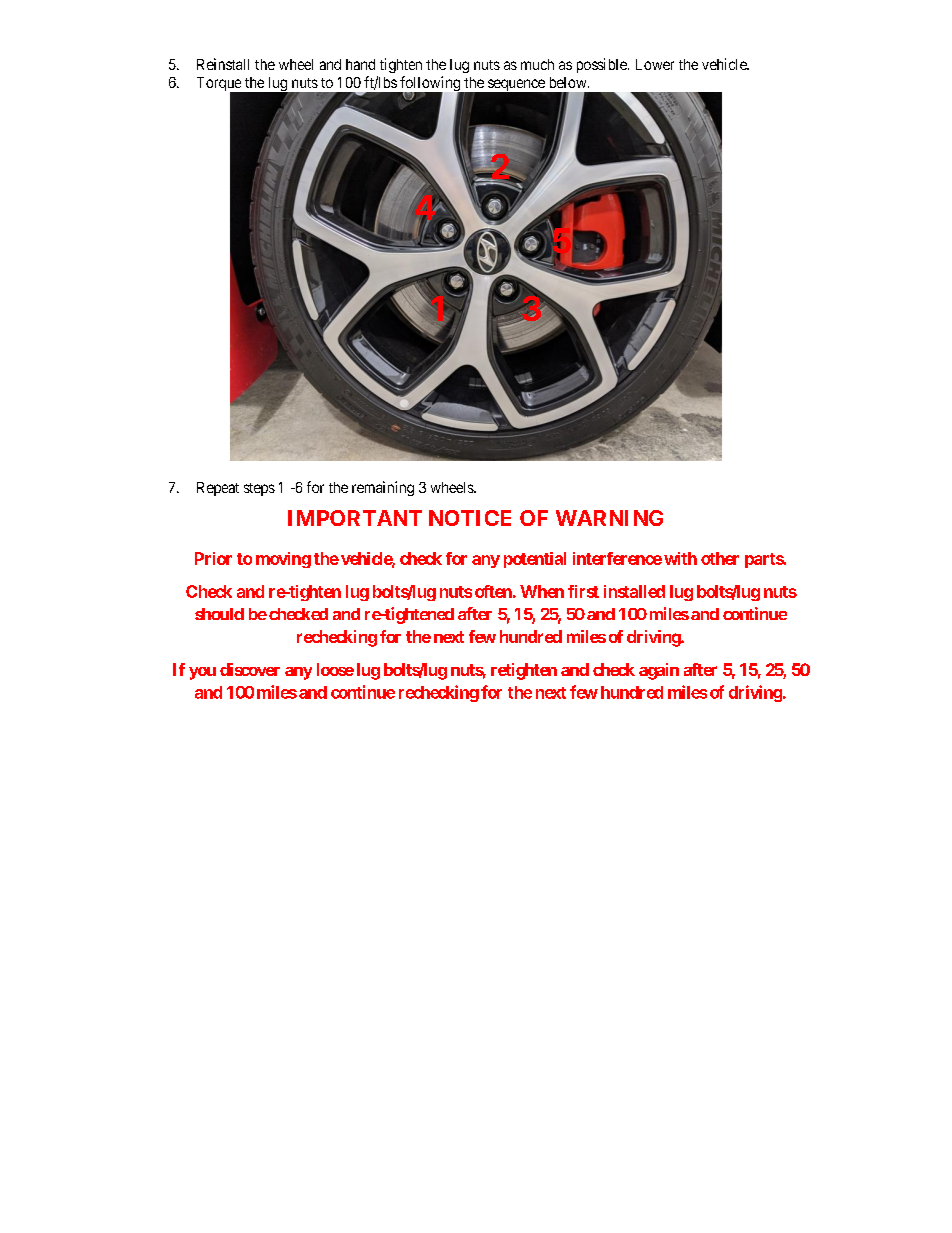 The width and height of the image is (952, 1233). I want to click on remaining, so click(383, 488).
